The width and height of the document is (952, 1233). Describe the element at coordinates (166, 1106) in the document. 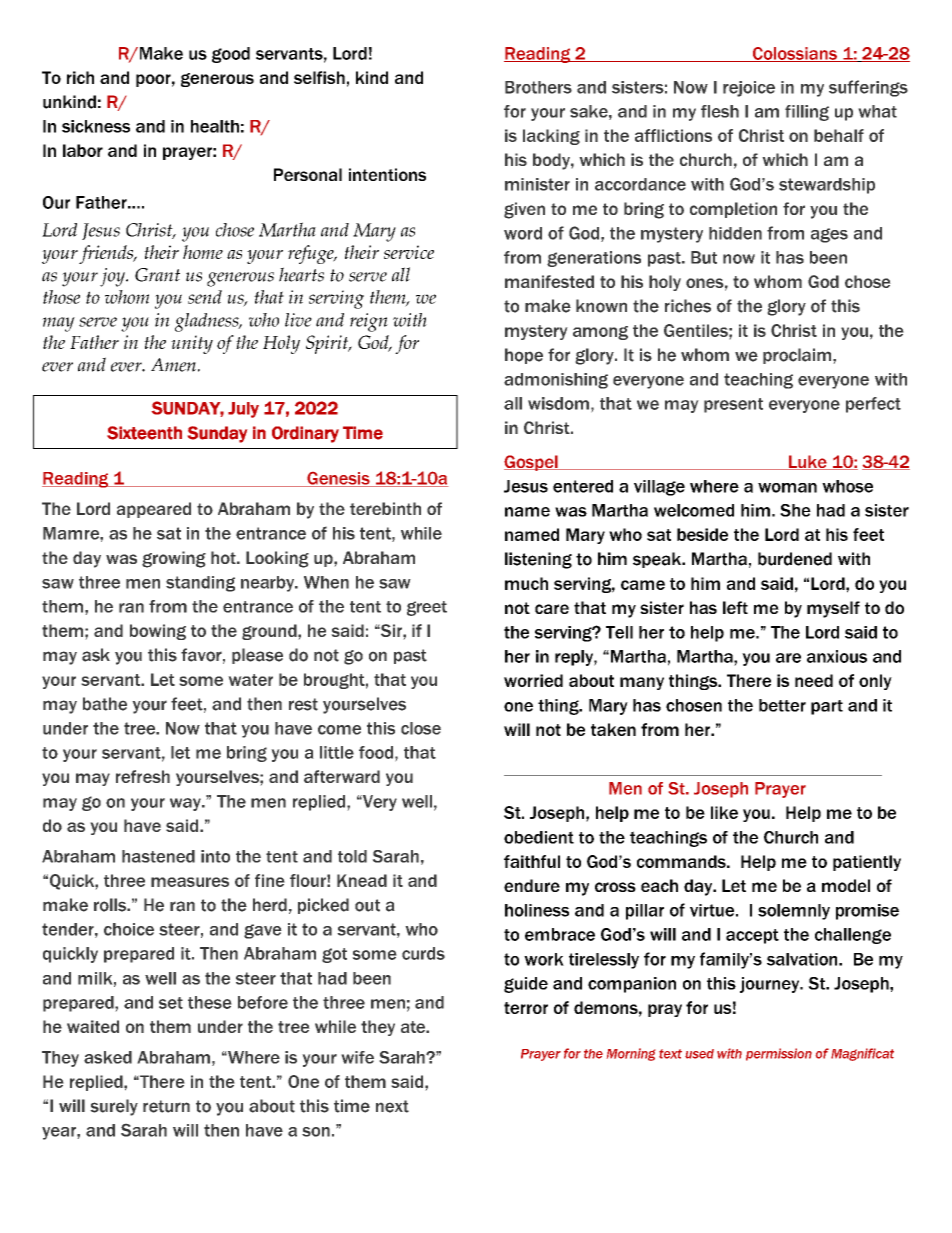

I see `return` at that location.
